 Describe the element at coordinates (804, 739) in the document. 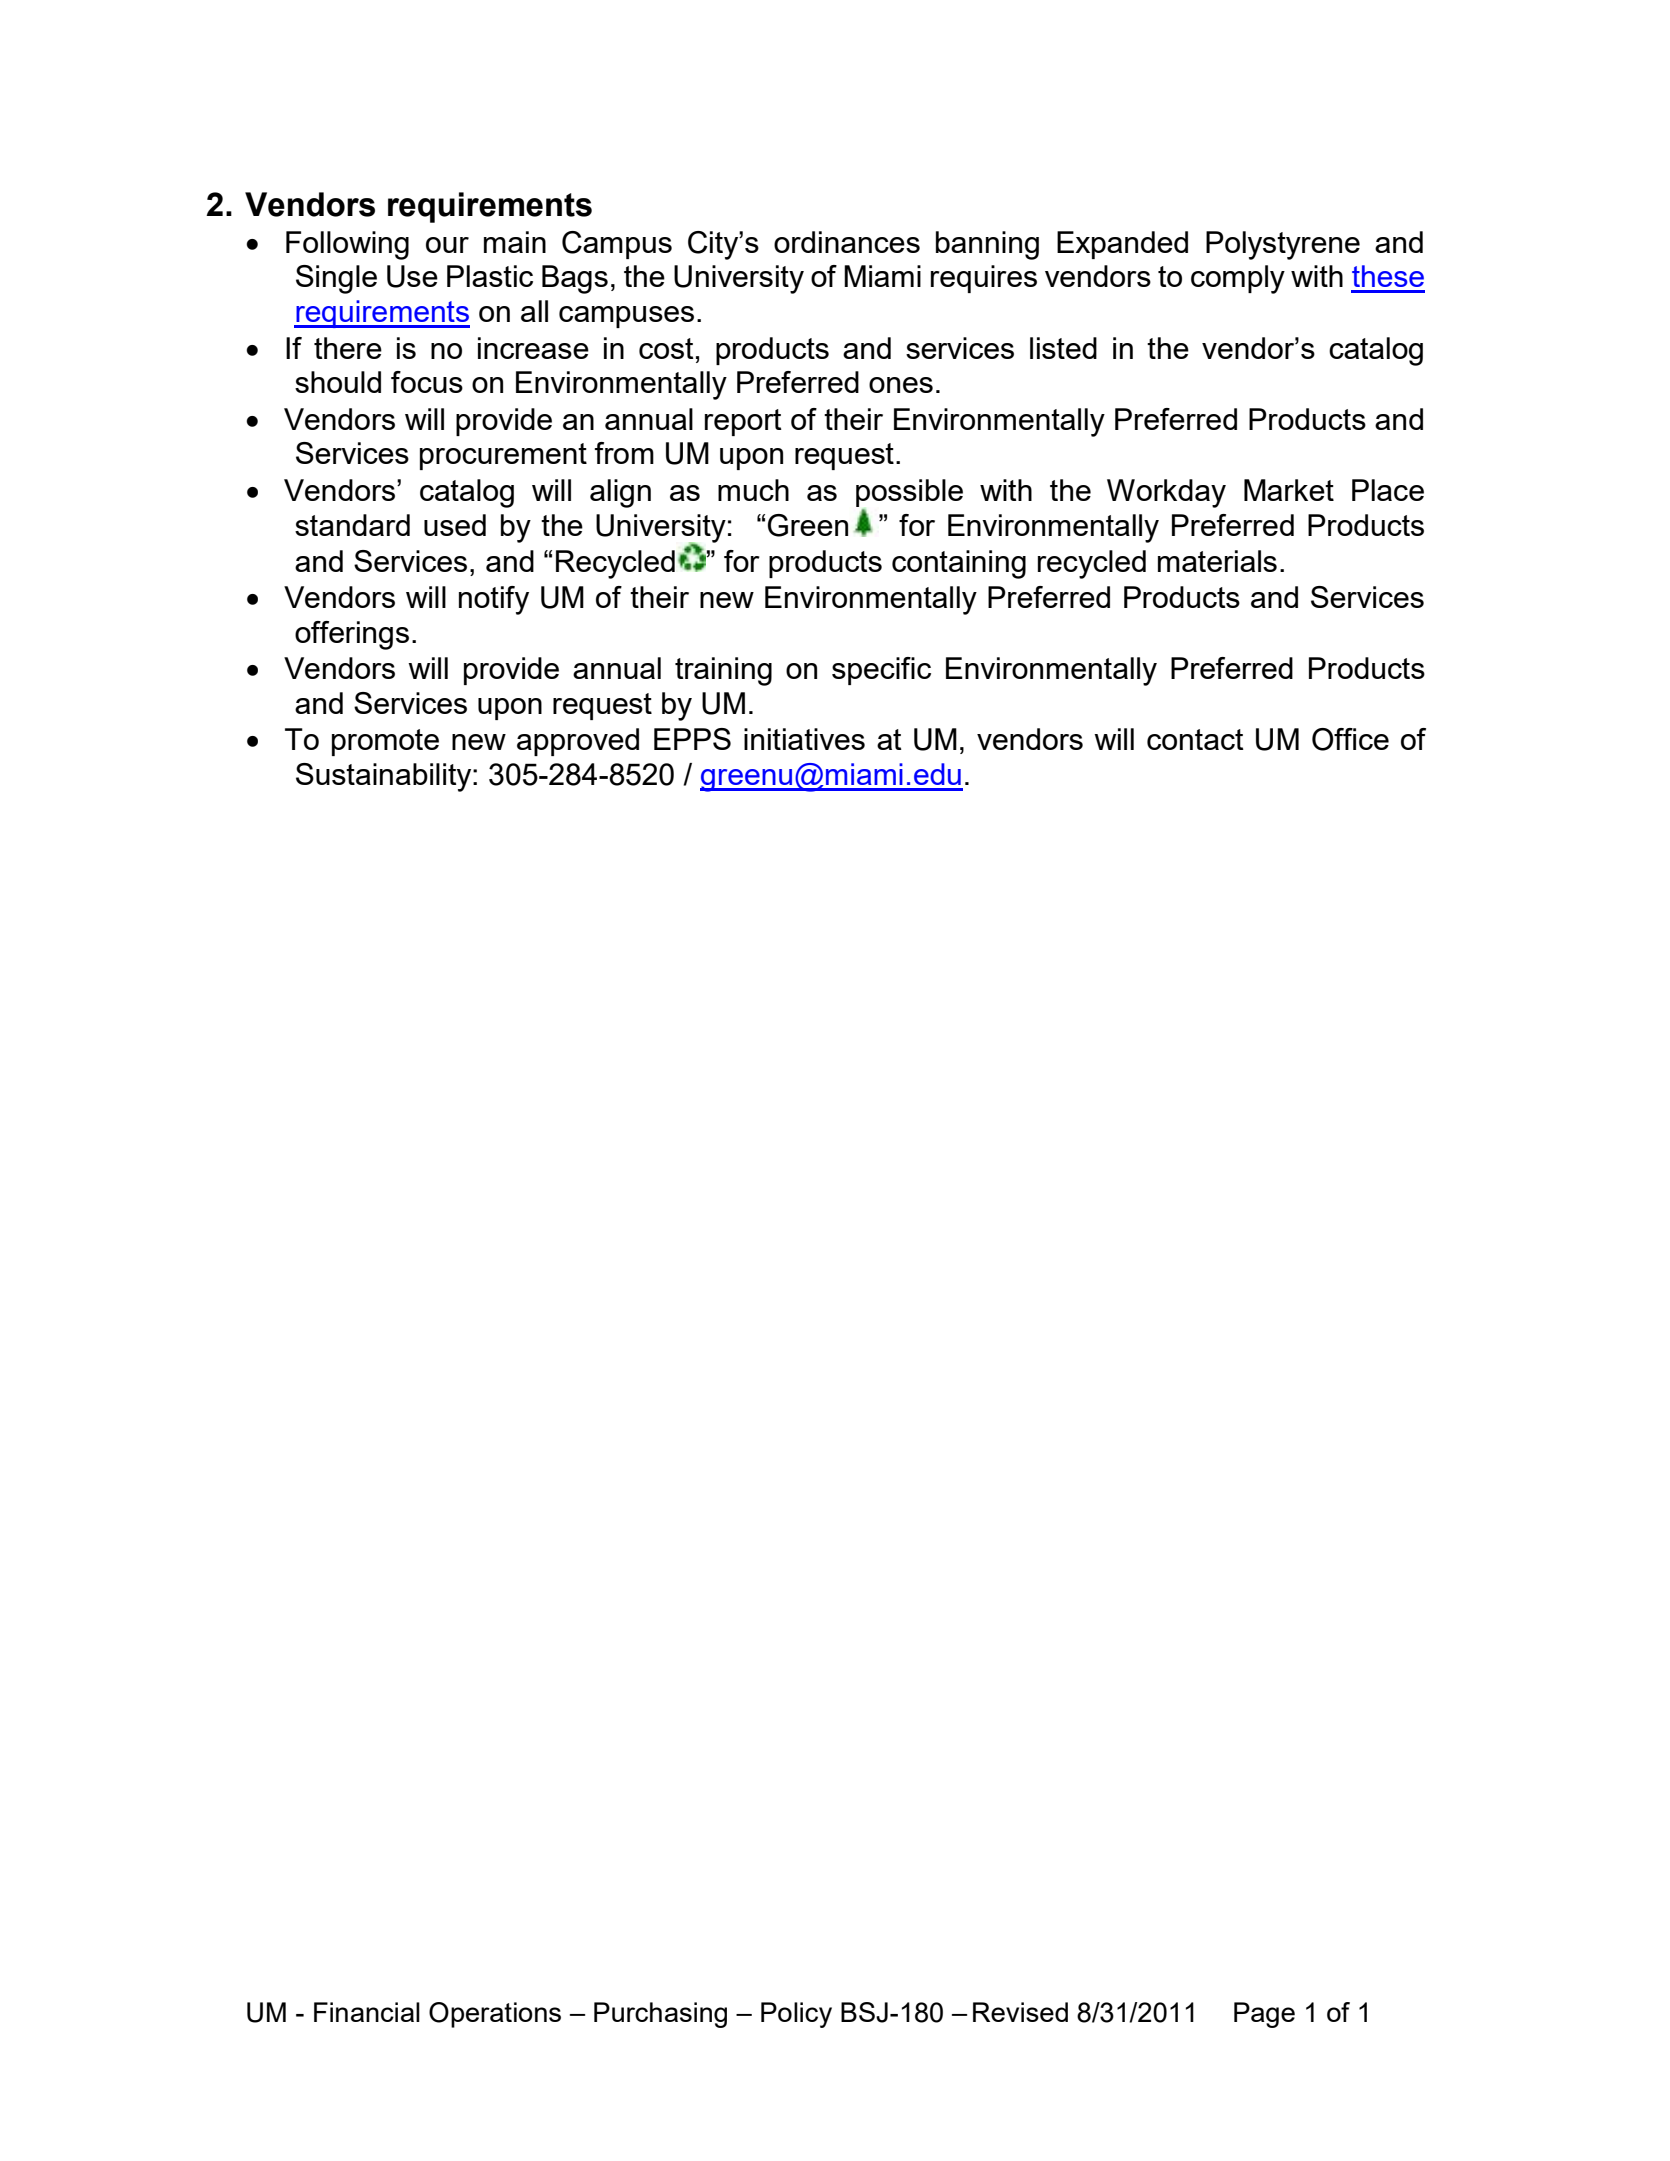

I see `initiatives` at that location.
